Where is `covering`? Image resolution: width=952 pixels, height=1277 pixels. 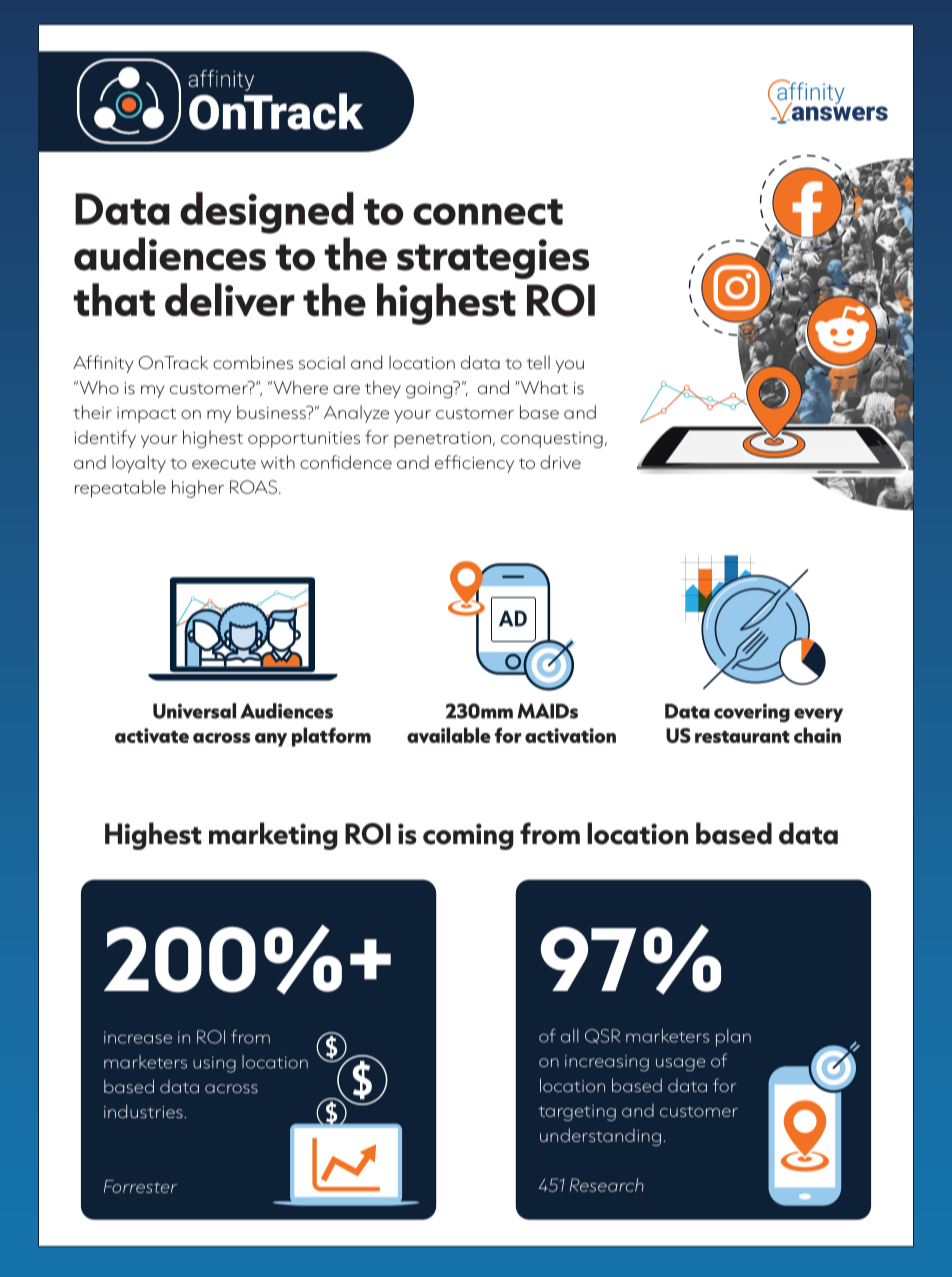
covering is located at coordinates (752, 713).
